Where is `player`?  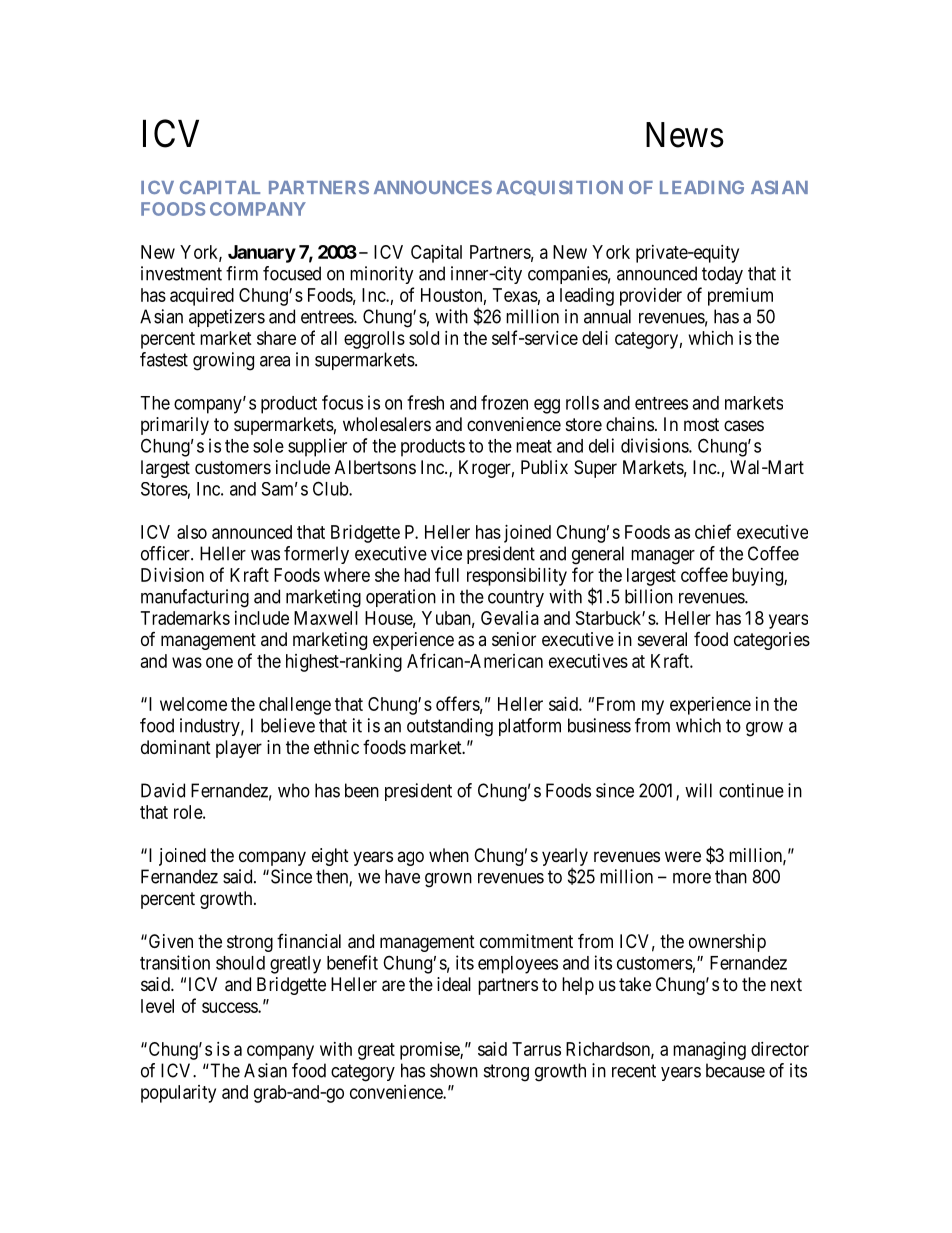 player is located at coordinates (239, 749).
